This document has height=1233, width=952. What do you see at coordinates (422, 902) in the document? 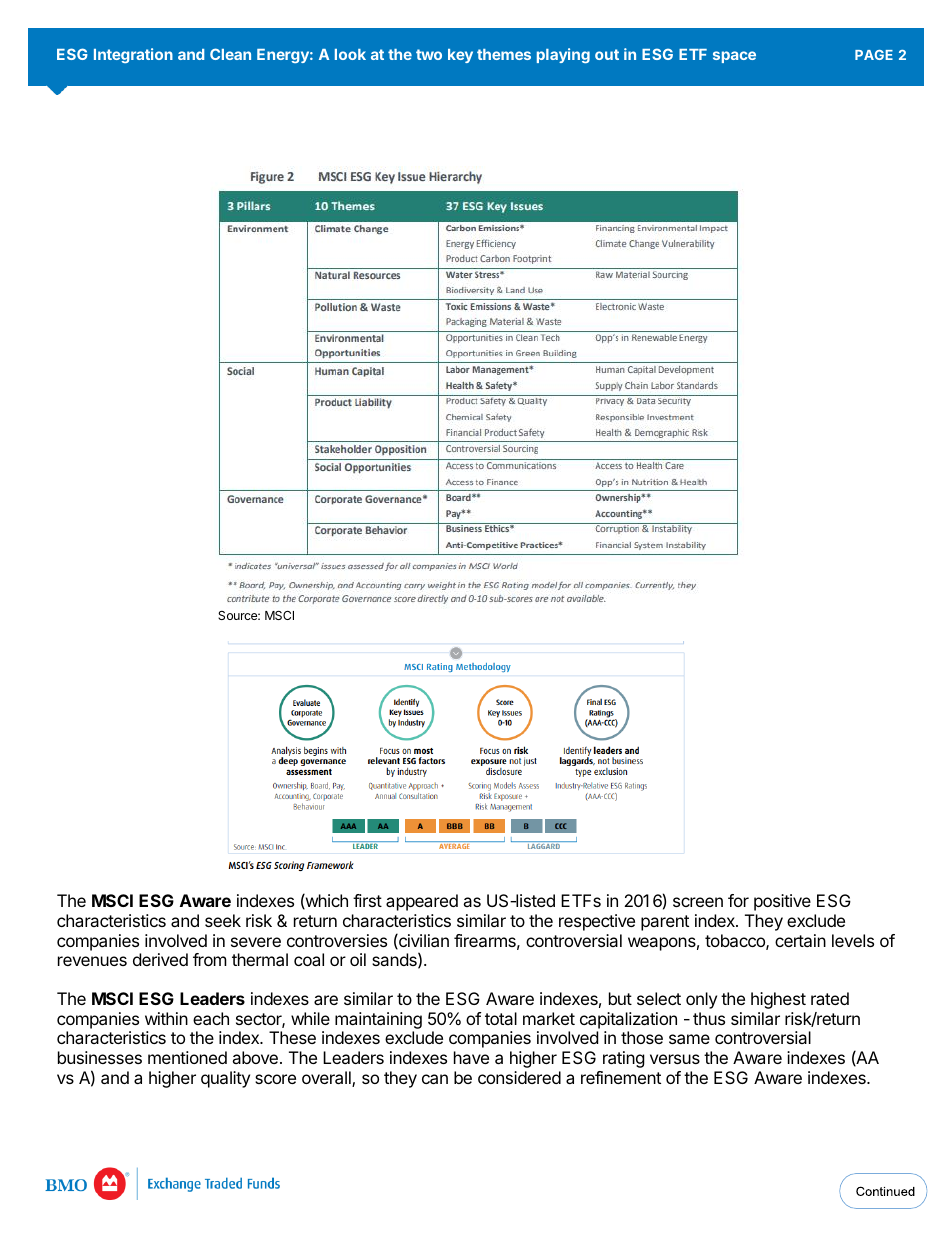
I see `appeared` at bounding box center [422, 902].
